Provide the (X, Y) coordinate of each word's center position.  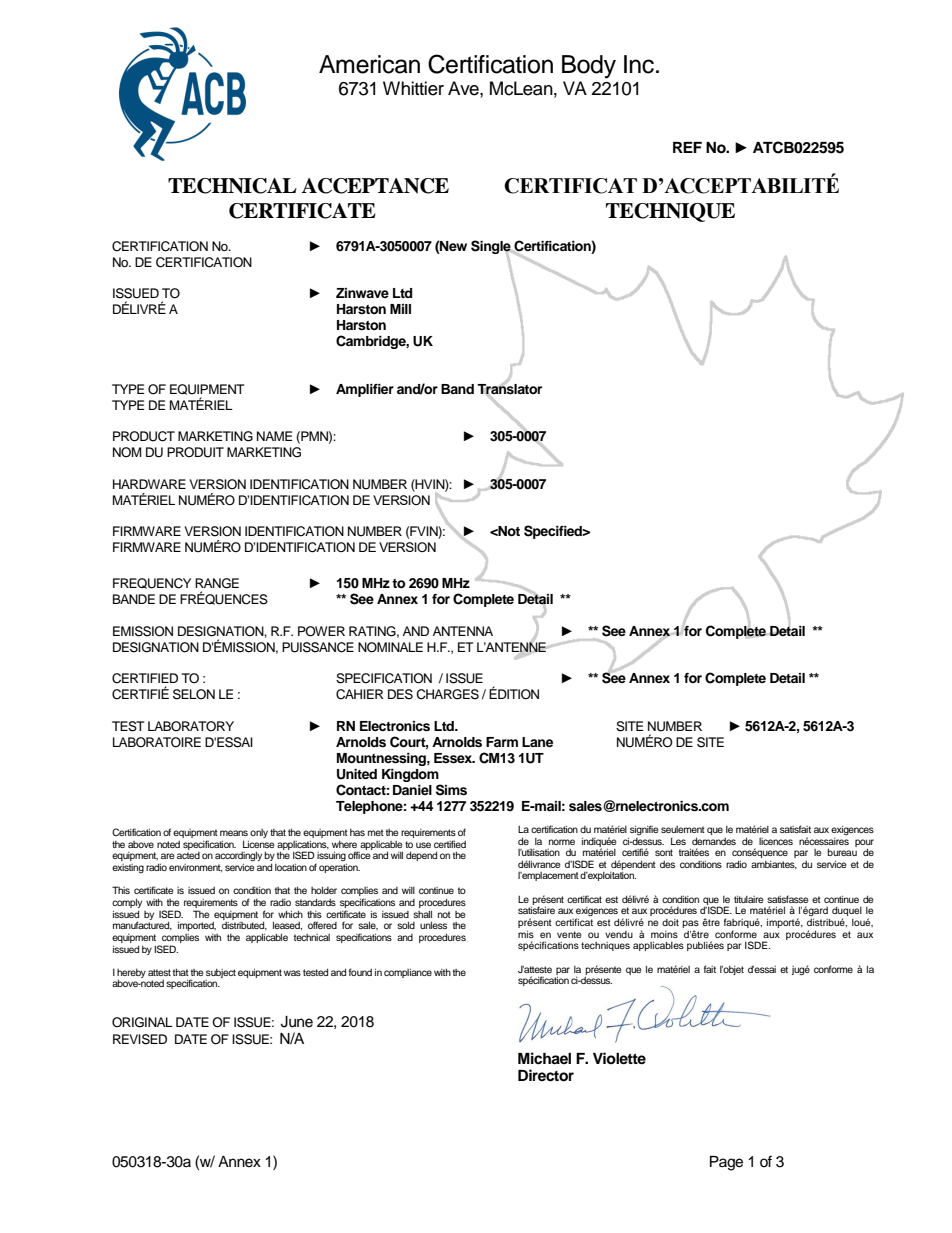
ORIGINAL (142, 1022)
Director (546, 1075)
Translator (509, 388)
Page (726, 1163)
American (369, 64)
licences (776, 841)
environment (195, 868)
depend (421, 856)
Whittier (413, 88)
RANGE (217, 583)
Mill (400, 309)
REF (687, 147)
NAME (274, 436)
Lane (537, 742)
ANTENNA (463, 631)
